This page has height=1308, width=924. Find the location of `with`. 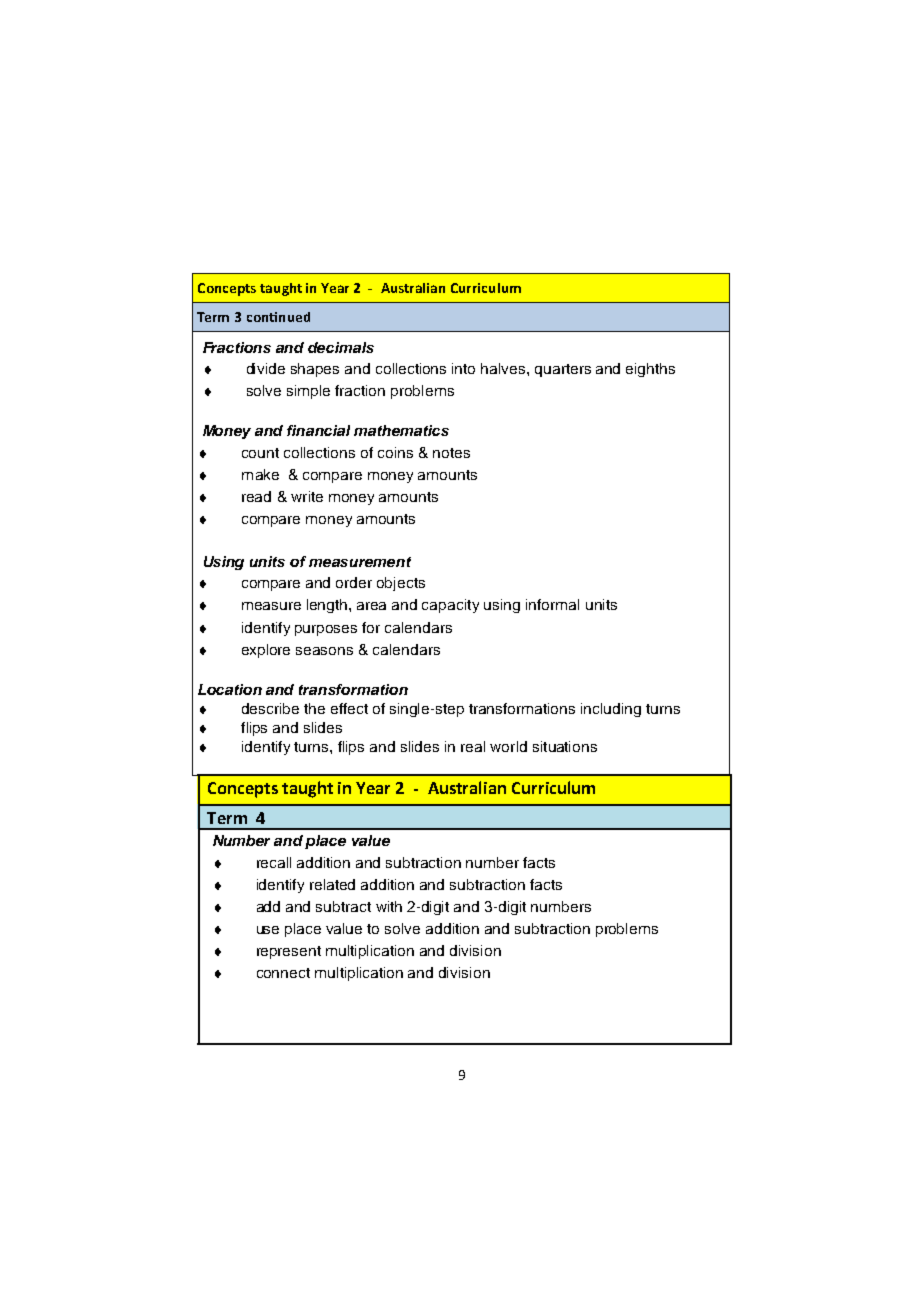

with is located at coordinates (389, 906).
